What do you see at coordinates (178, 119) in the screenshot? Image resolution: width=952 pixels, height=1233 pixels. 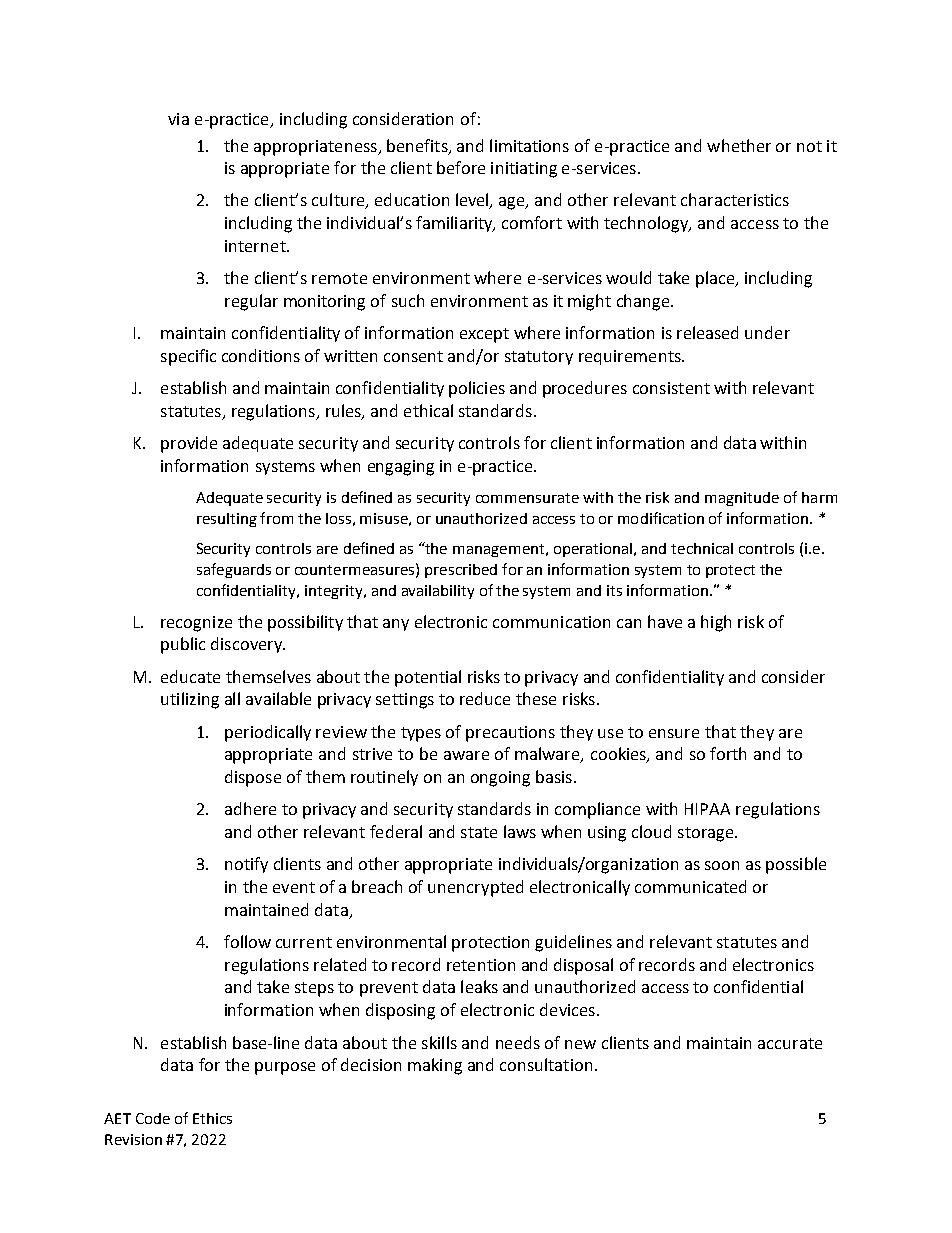 I see `via` at bounding box center [178, 119].
